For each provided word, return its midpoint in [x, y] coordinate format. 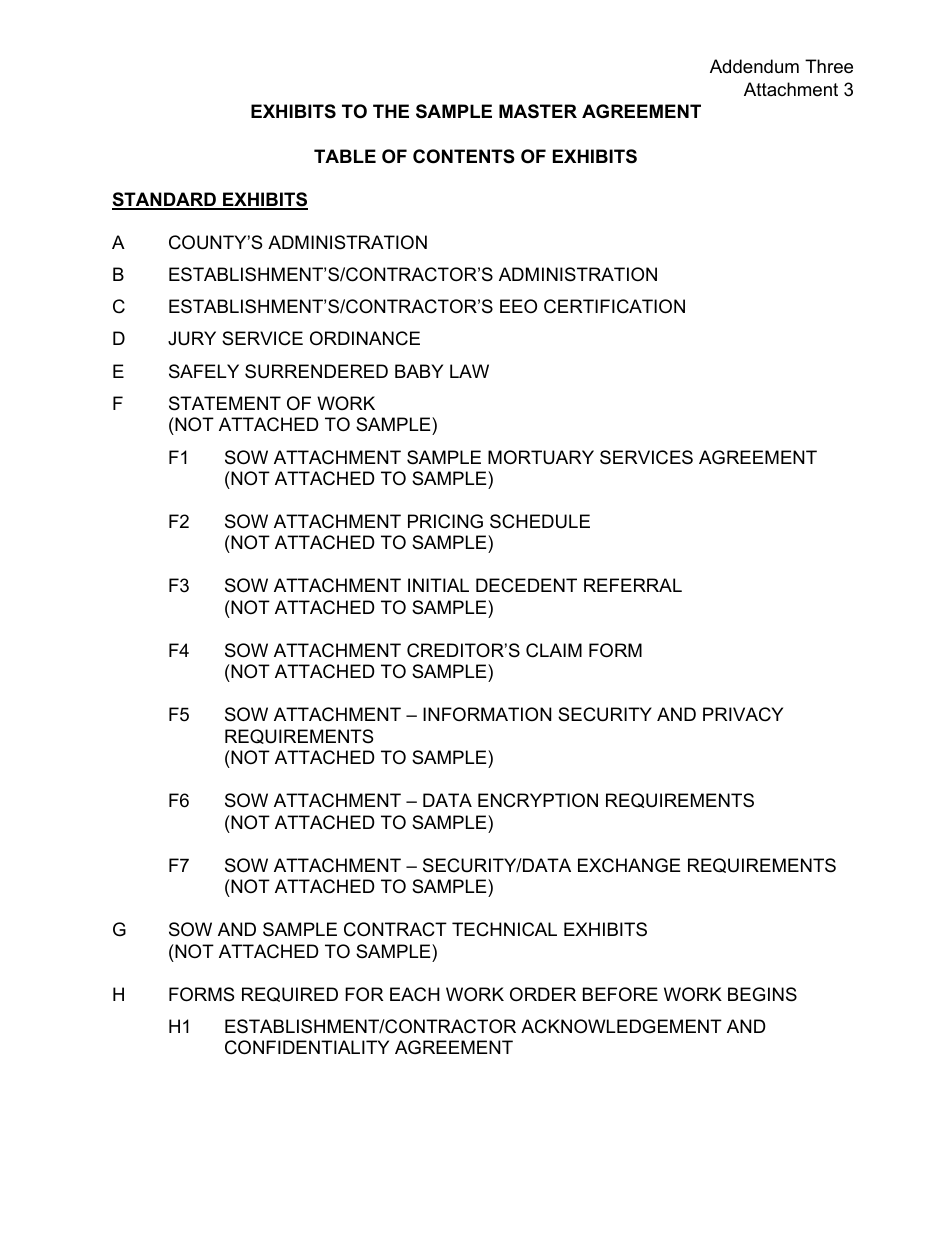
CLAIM [554, 650]
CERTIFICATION [614, 306]
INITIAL [438, 585]
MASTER [538, 111]
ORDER [543, 994]
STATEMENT [225, 403]
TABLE [345, 156]
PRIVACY [743, 714]
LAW [469, 371]
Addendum [754, 66]
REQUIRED [290, 994]
